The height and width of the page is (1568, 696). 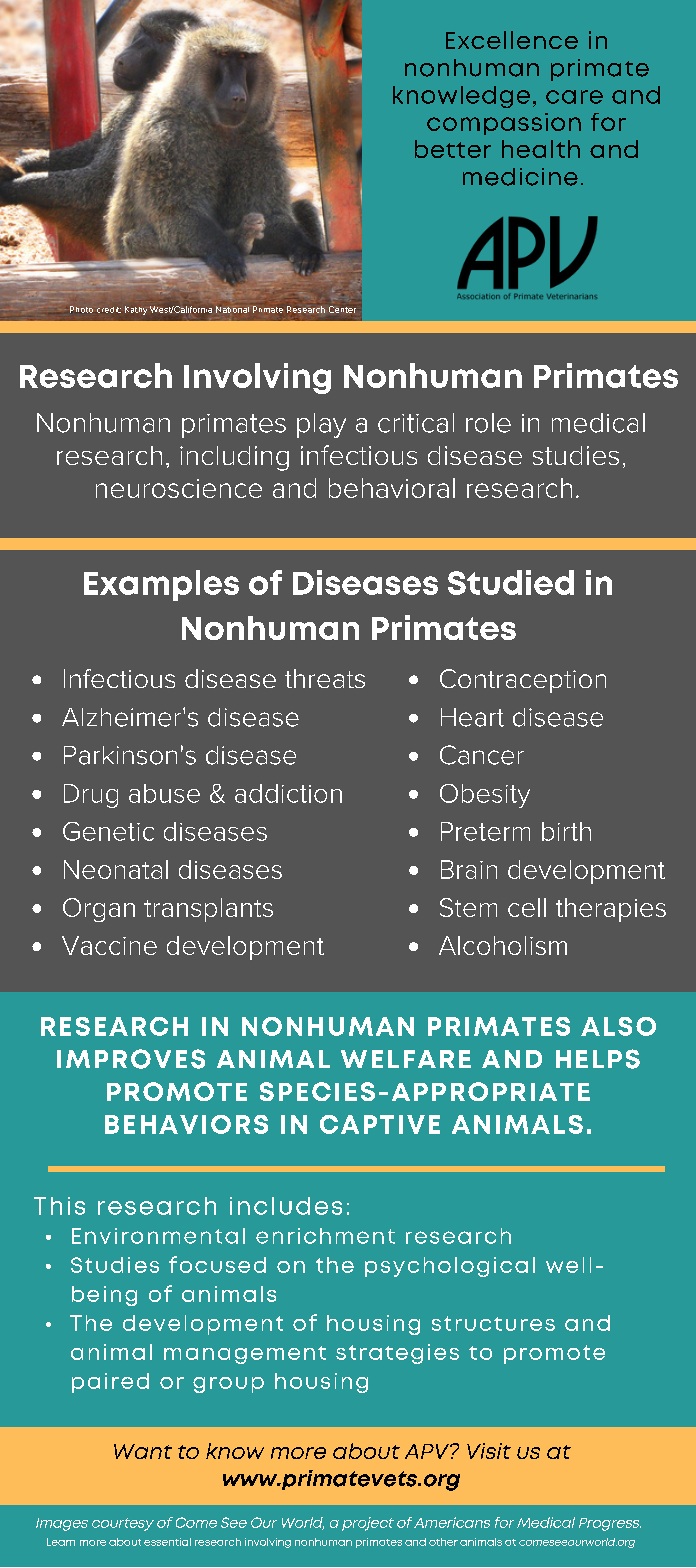 What do you see at coordinates (288, 793) in the page?
I see `addiction` at bounding box center [288, 793].
